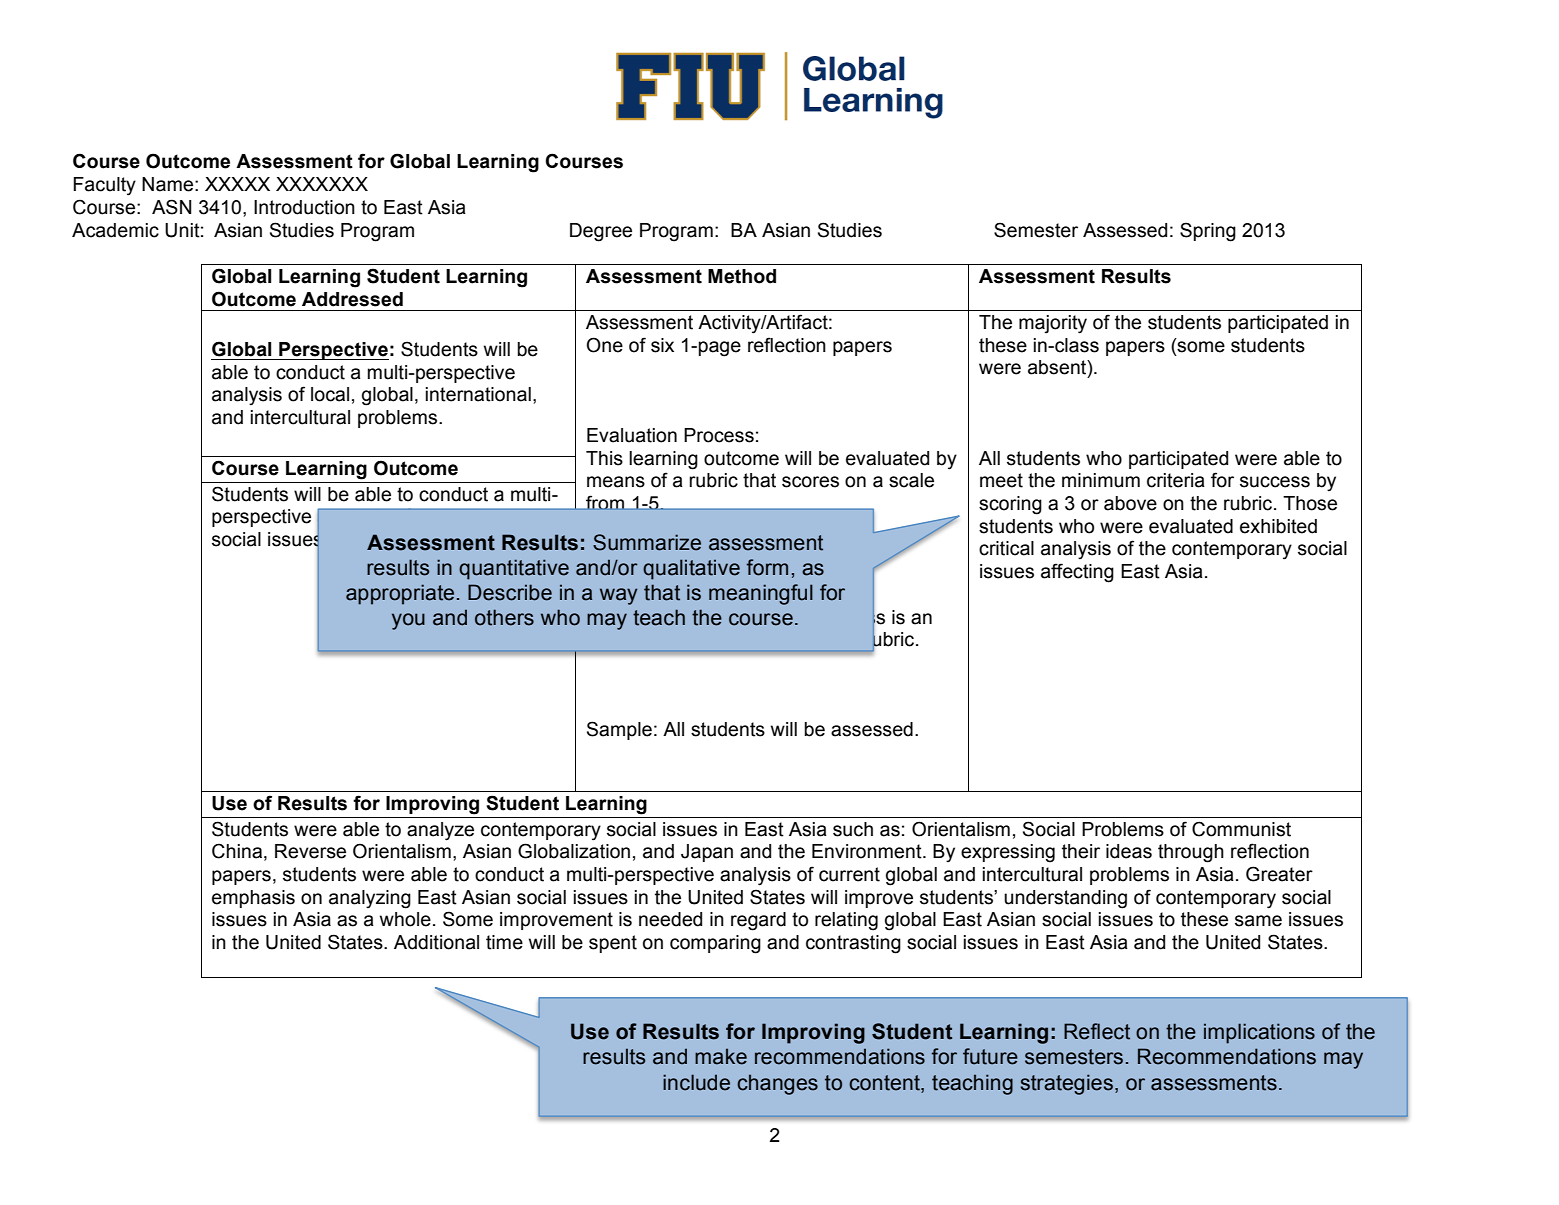  What do you see at coordinates (408, 621) in the screenshot?
I see `you` at bounding box center [408, 621].
